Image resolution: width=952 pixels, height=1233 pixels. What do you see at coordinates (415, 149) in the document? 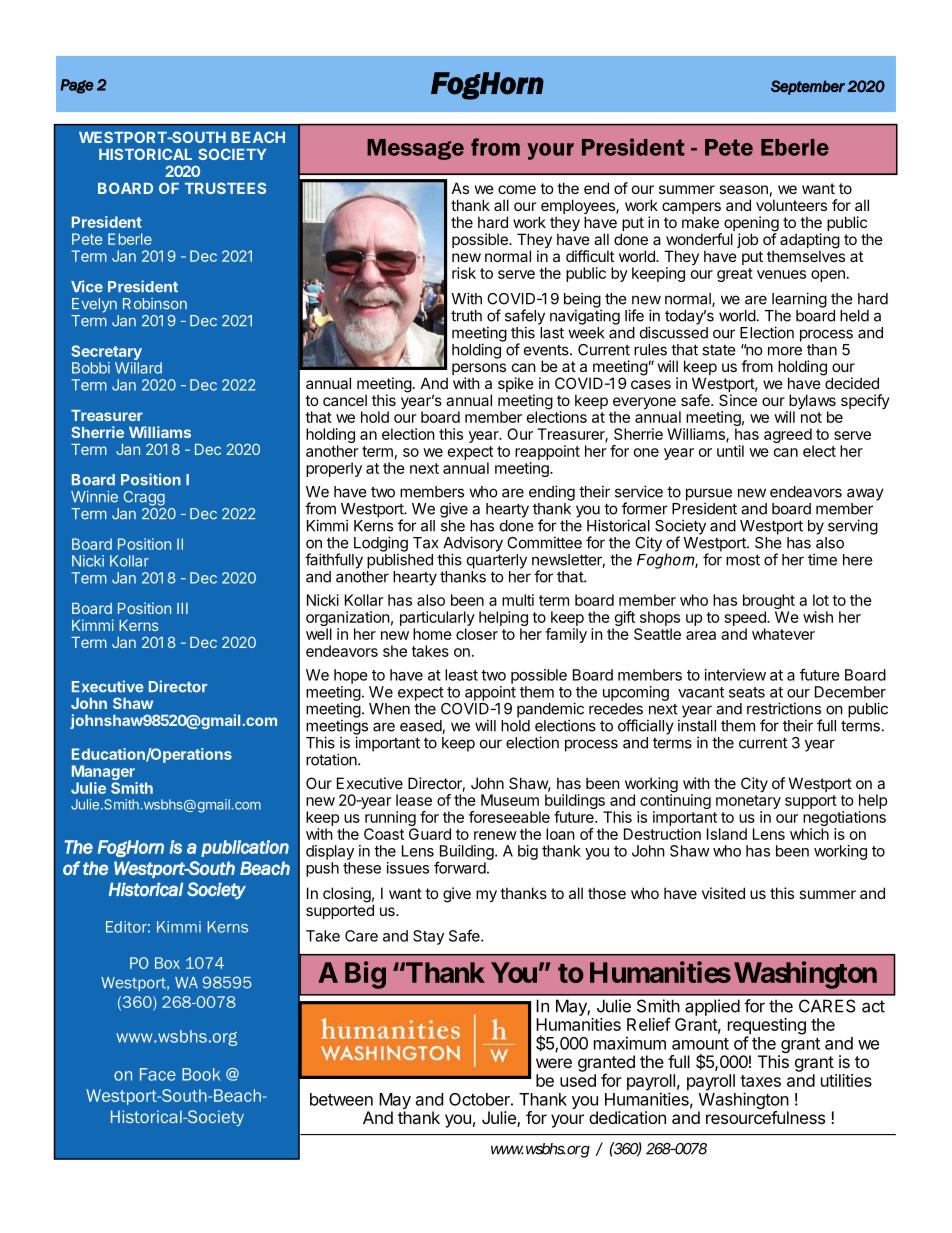
I see `Message` at bounding box center [415, 149].
